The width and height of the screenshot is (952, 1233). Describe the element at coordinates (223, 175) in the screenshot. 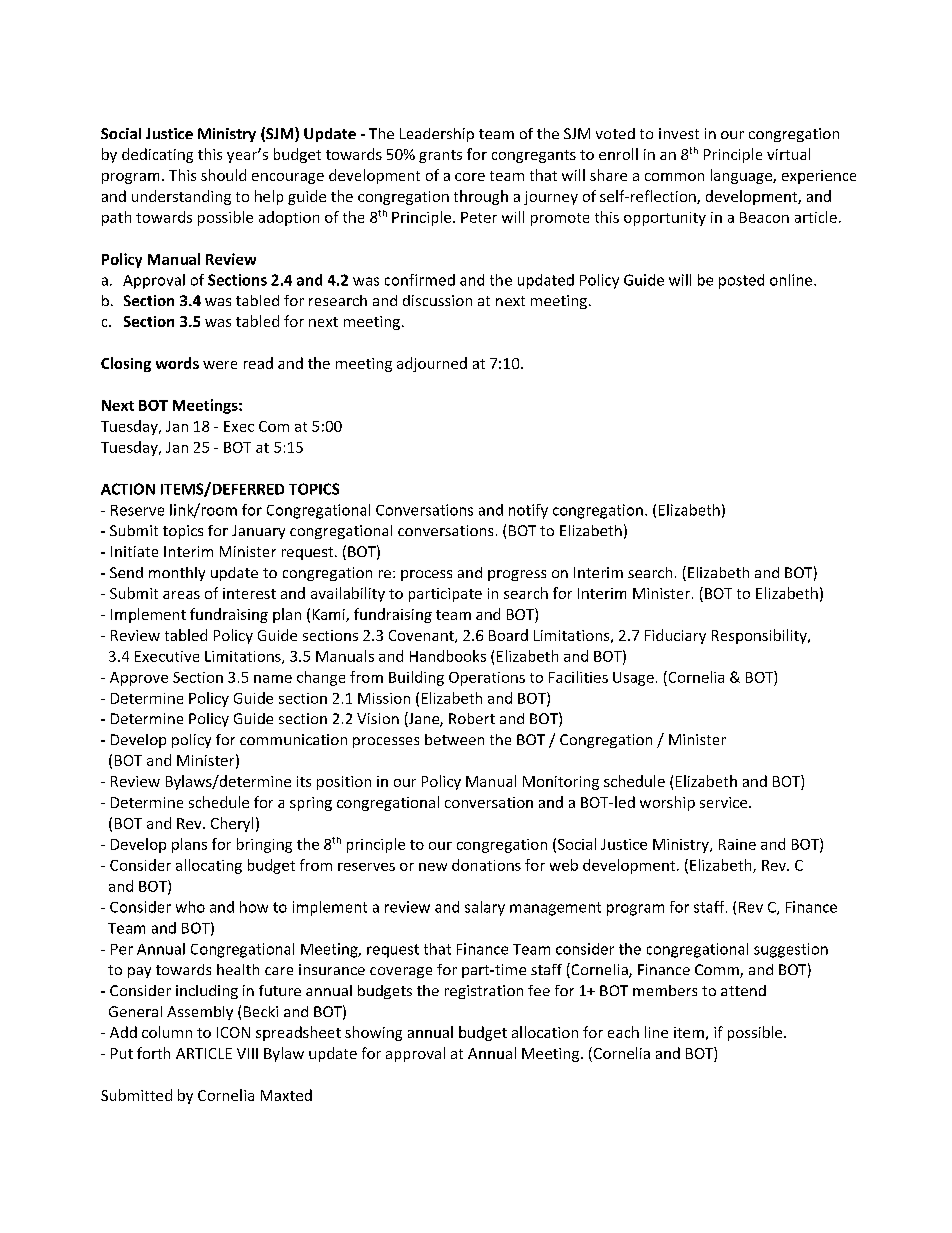

I see `should` at that location.
